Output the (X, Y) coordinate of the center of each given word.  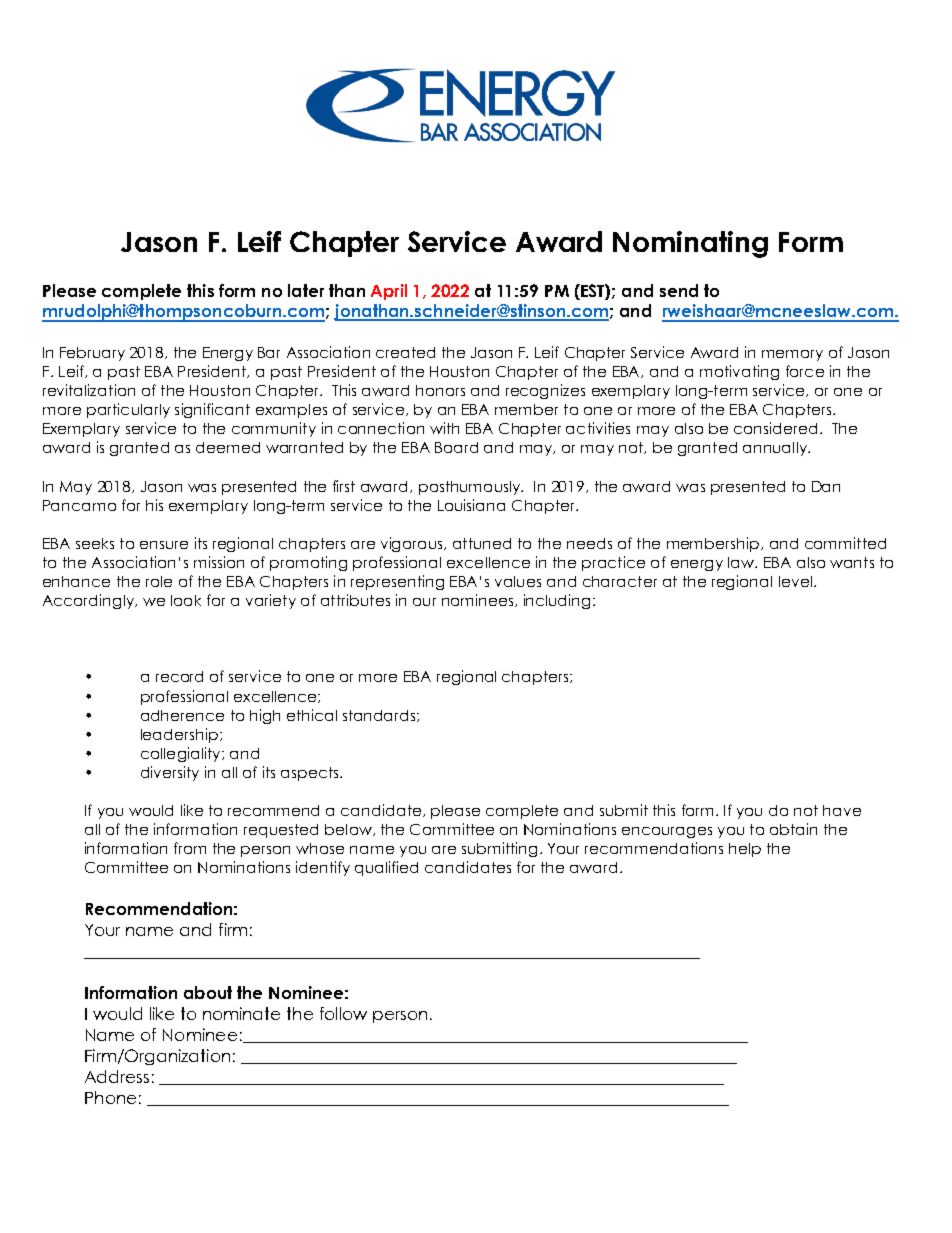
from (190, 848)
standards (380, 716)
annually (776, 449)
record (179, 676)
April (389, 292)
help (745, 850)
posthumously (471, 488)
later (306, 290)
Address (117, 1076)
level (795, 581)
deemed (228, 447)
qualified (386, 868)
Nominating (690, 244)
